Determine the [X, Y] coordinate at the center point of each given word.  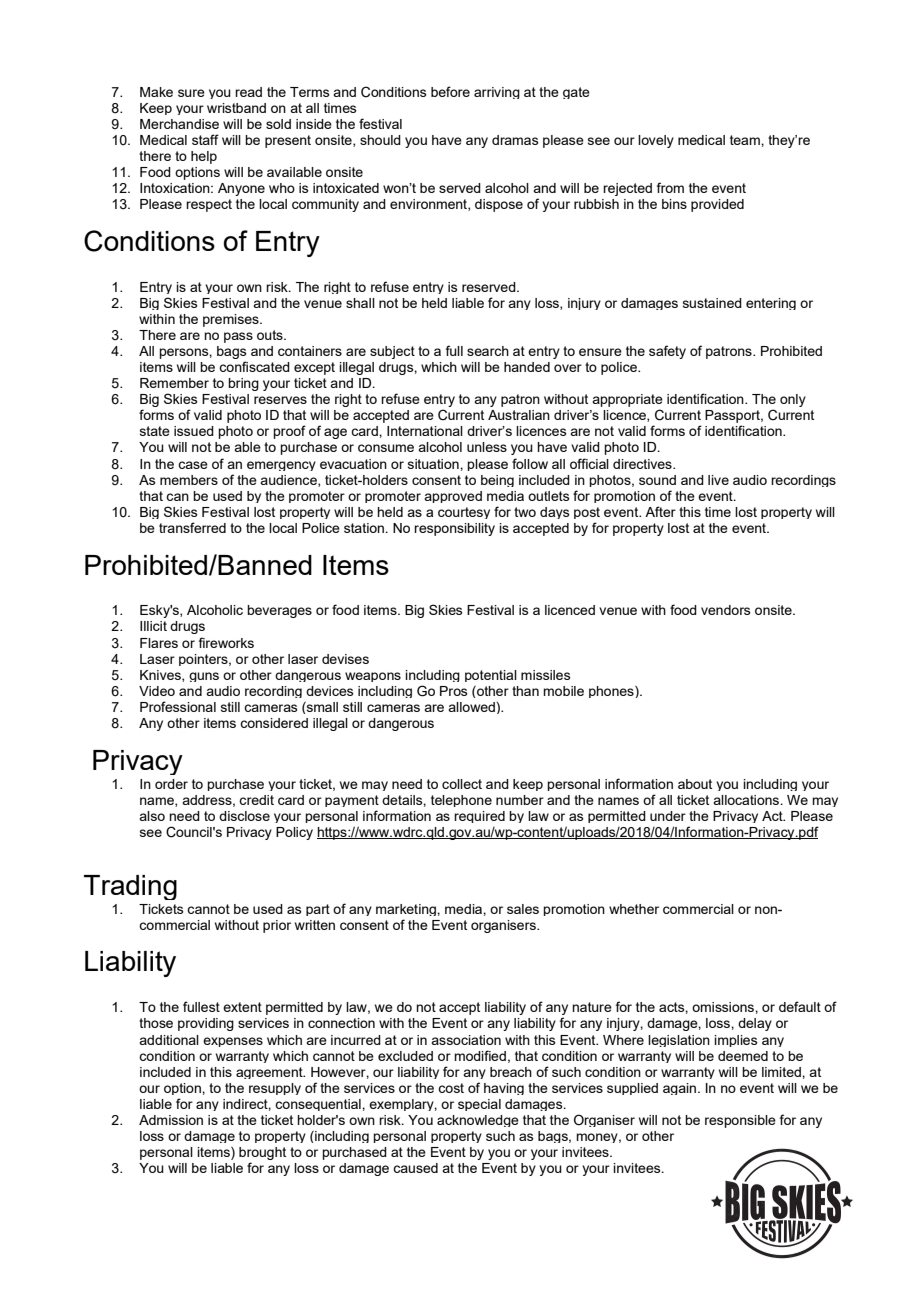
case [193, 465]
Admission [171, 1120]
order [171, 784]
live [718, 480]
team [746, 140]
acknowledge [478, 1121]
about [695, 784]
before [450, 91]
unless [487, 447]
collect [462, 784]
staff [205, 139]
